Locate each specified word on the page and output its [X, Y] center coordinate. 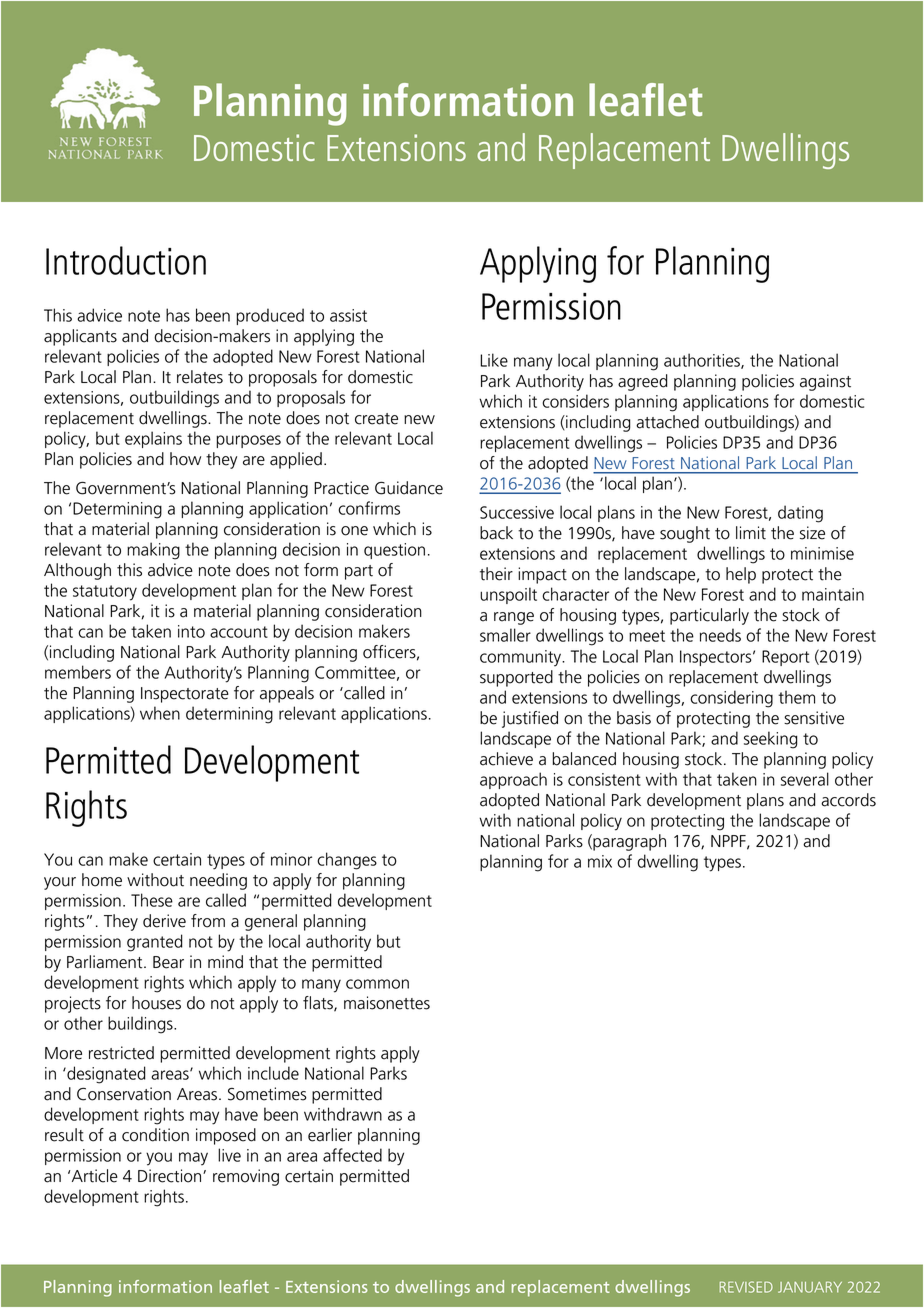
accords [848, 800]
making [153, 551]
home [102, 880]
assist [348, 315]
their [496, 574]
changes [347, 861]
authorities [703, 361]
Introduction [126, 260]
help [741, 575]
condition [155, 1135]
